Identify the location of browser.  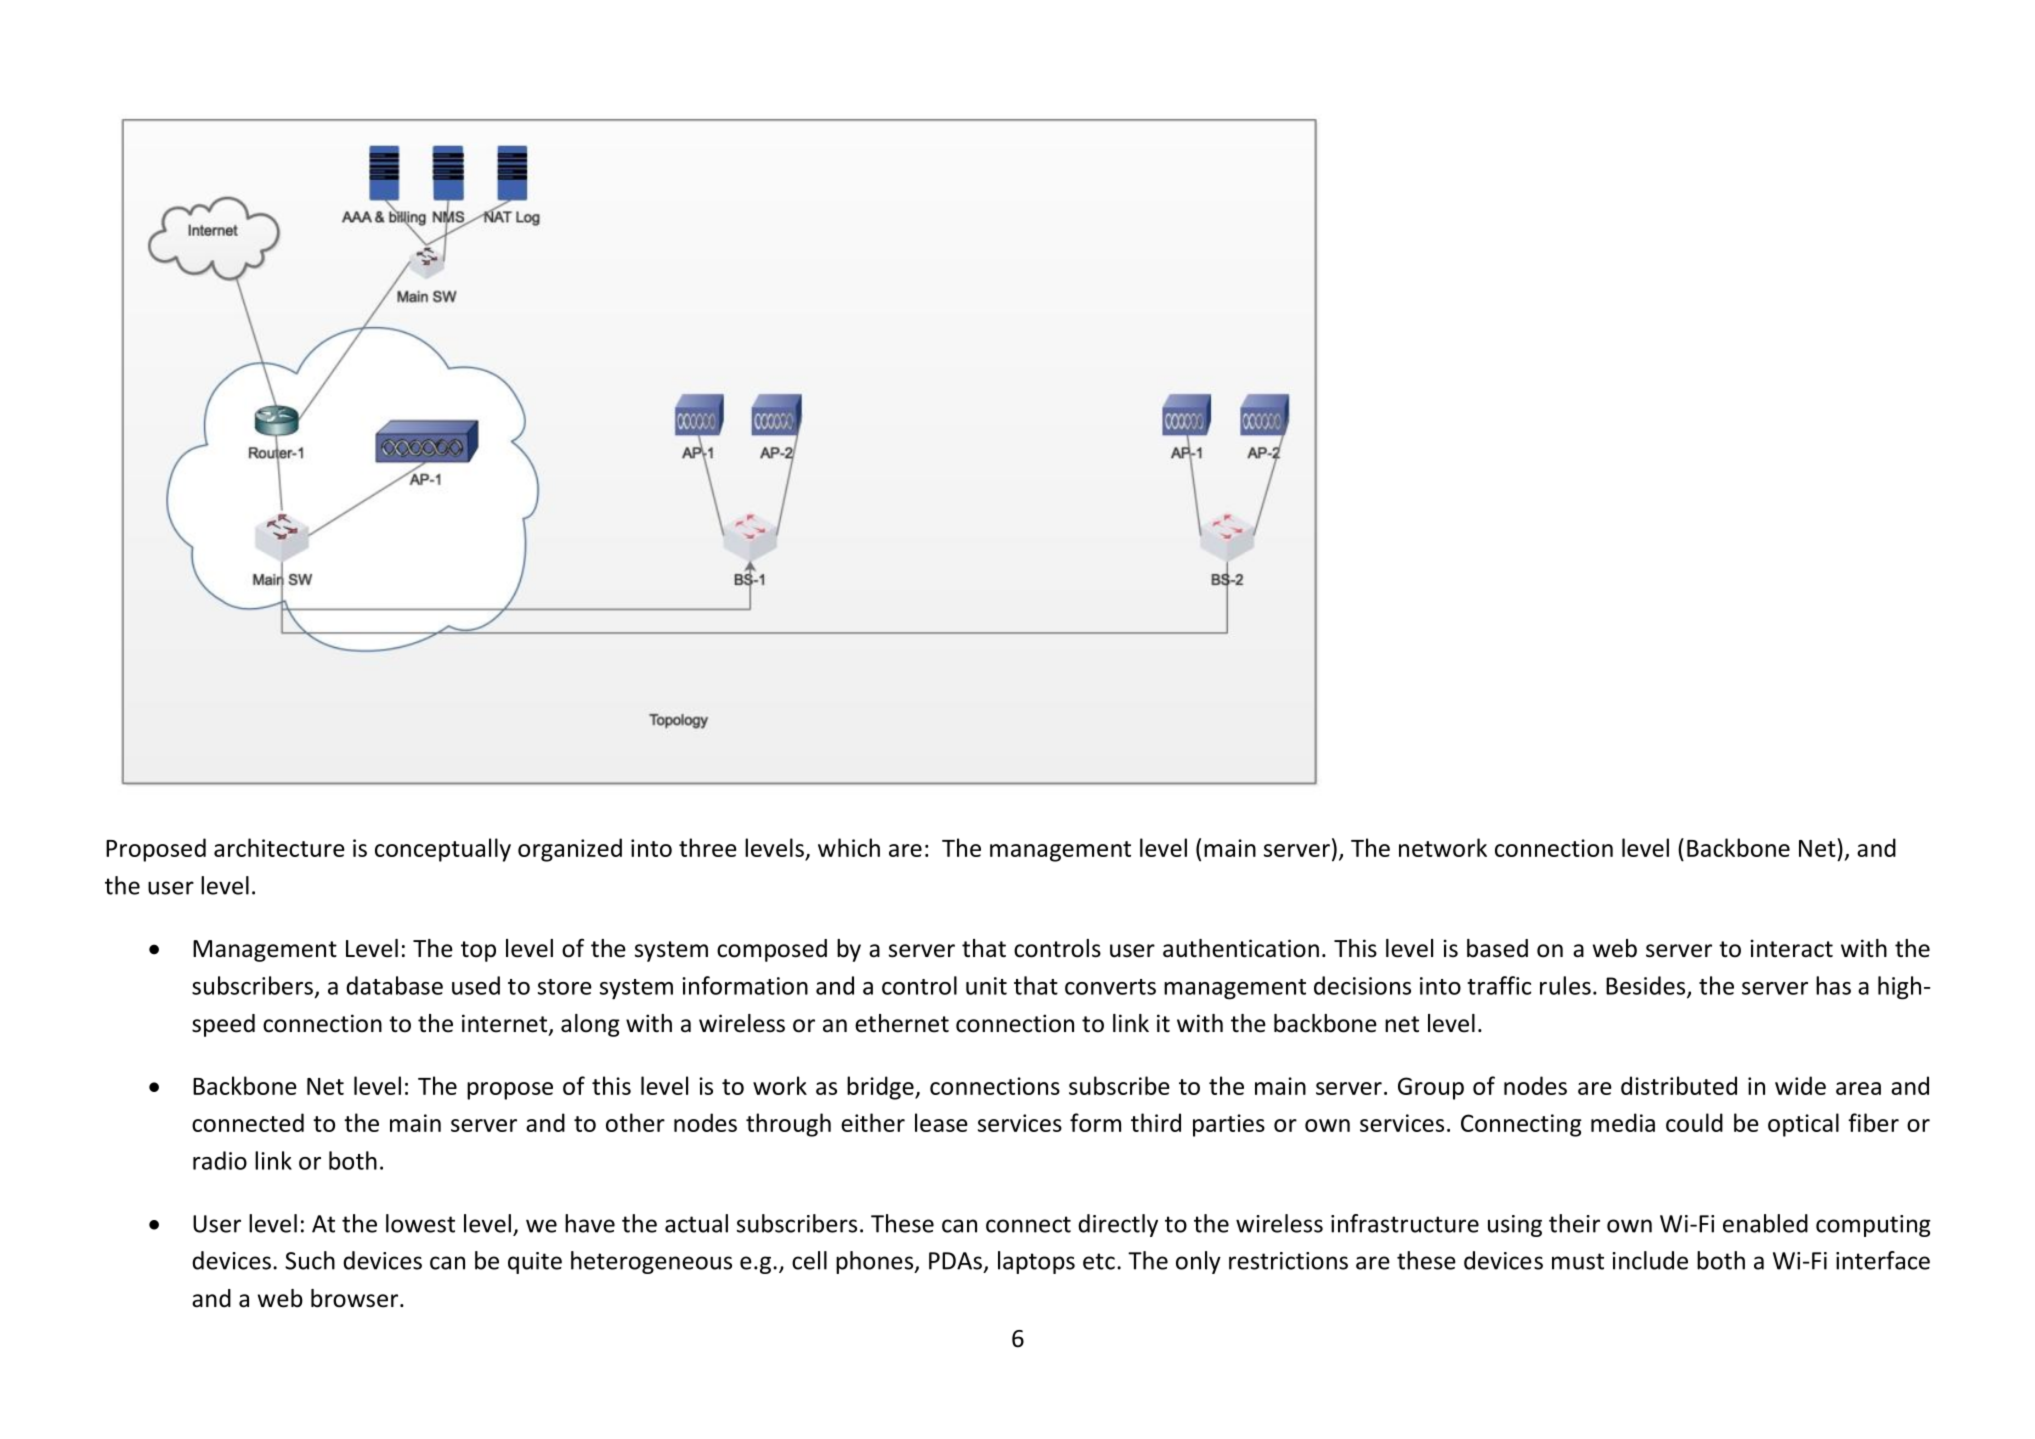
(356, 1298).
